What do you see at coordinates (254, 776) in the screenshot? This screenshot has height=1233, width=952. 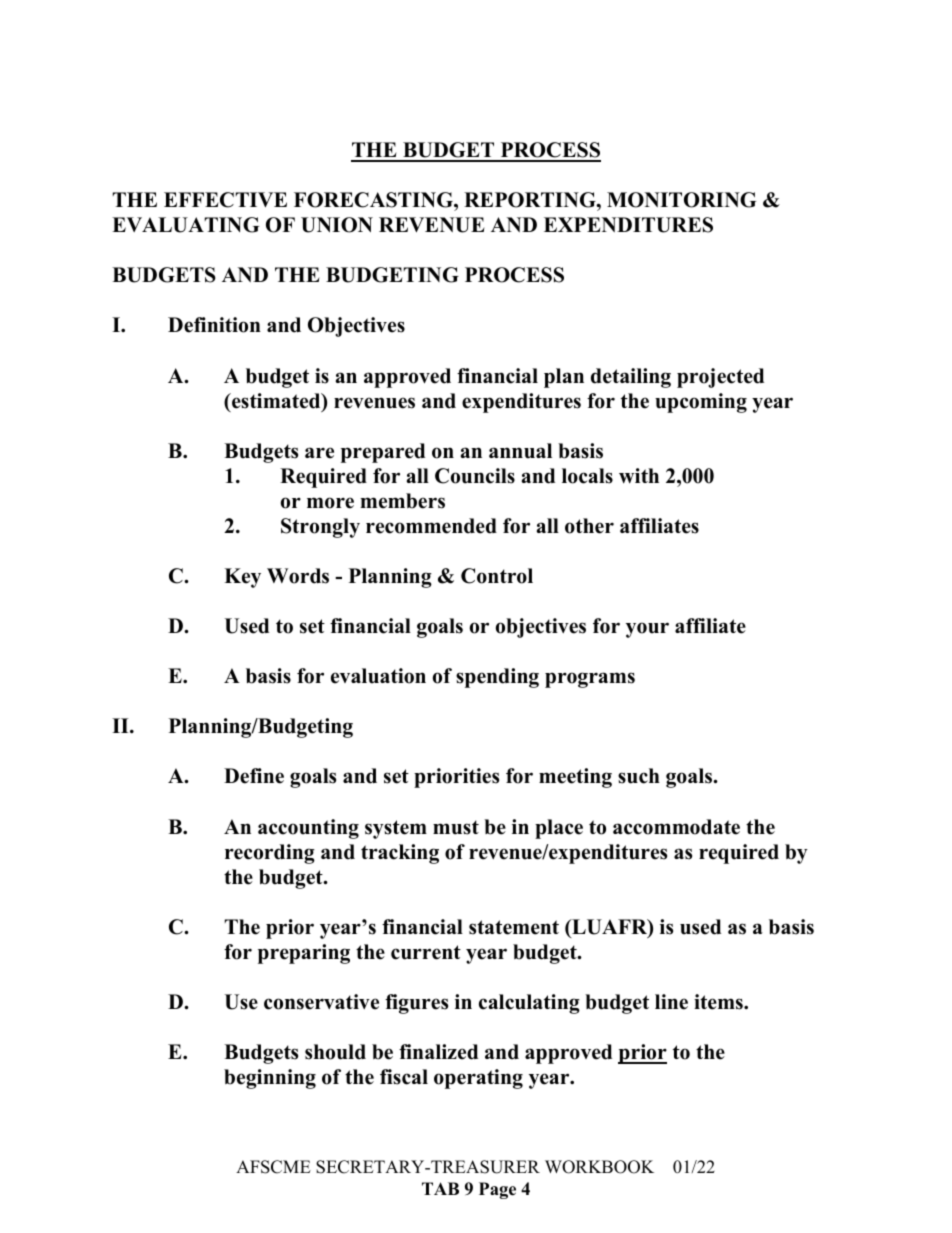 I see `Define` at bounding box center [254, 776].
